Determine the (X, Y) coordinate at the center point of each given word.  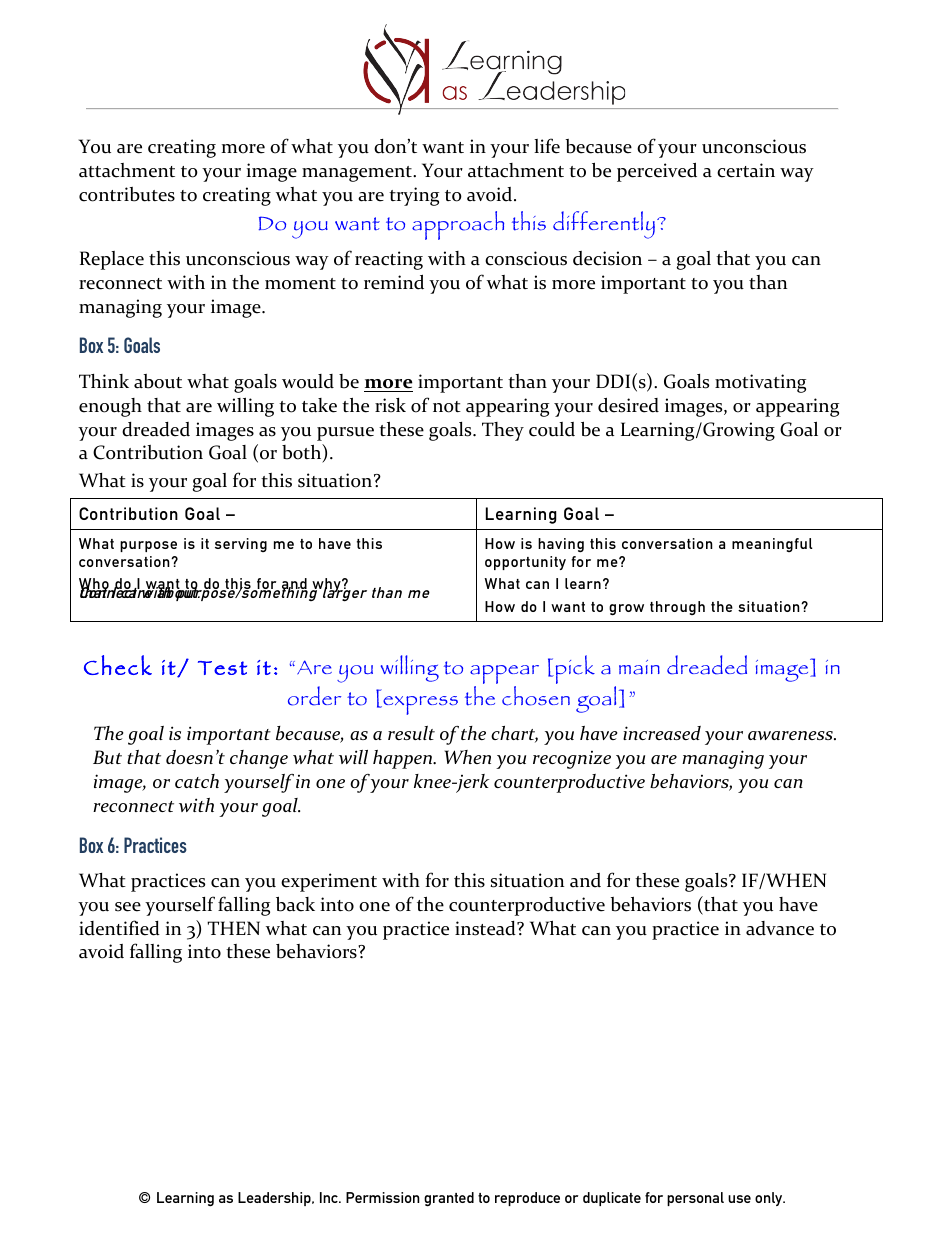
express (419, 705)
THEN (233, 928)
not (447, 407)
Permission (383, 1197)
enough (110, 407)
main (639, 667)
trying (414, 196)
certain (746, 170)
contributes (127, 194)
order (314, 696)
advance (780, 928)
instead (486, 928)
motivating (760, 383)
